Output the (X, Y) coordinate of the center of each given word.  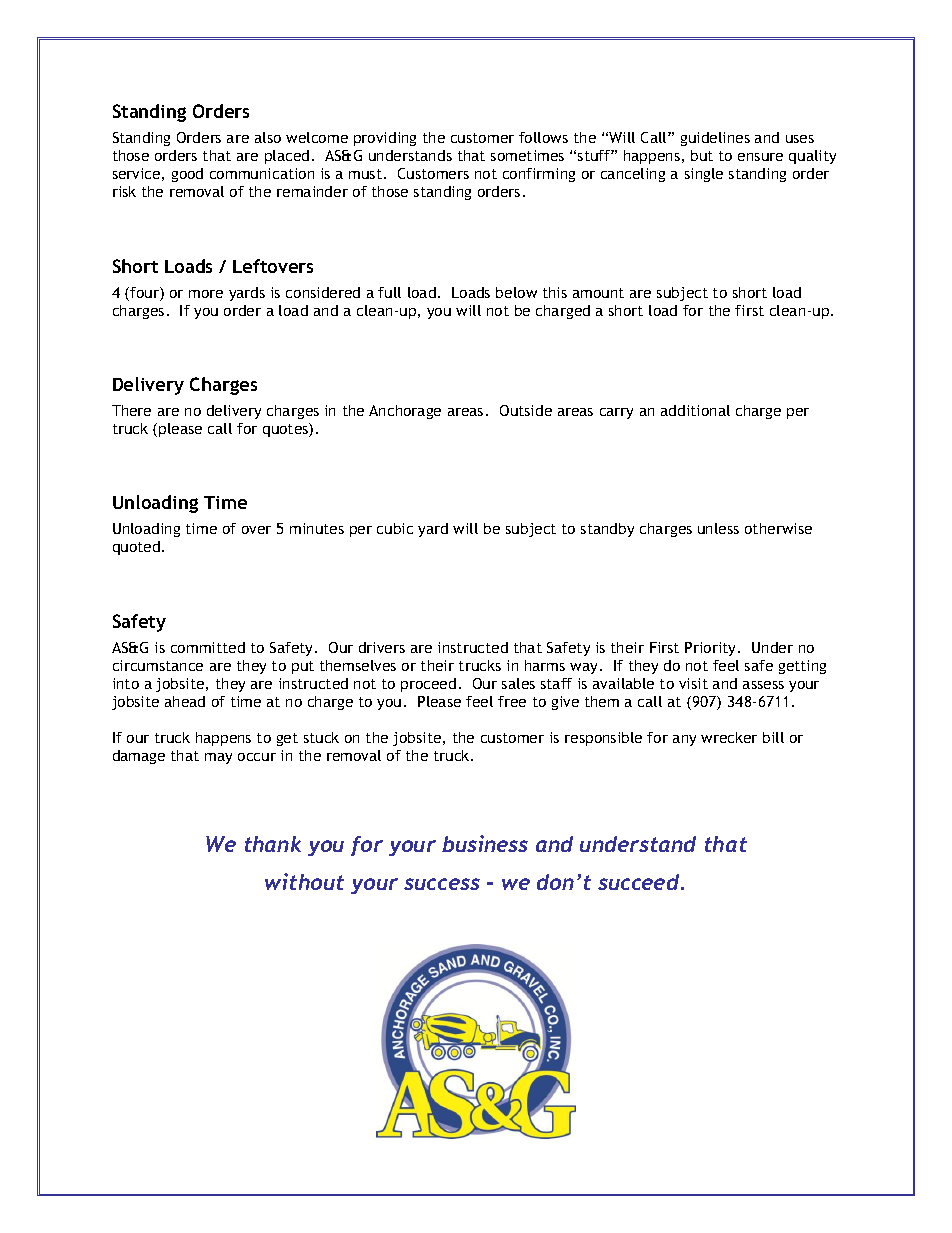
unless (718, 528)
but (702, 155)
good (187, 175)
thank (273, 844)
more (206, 294)
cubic (395, 528)
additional (695, 410)
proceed (428, 685)
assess (763, 685)
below (516, 292)
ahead (185, 701)
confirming (539, 175)
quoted (136, 548)
